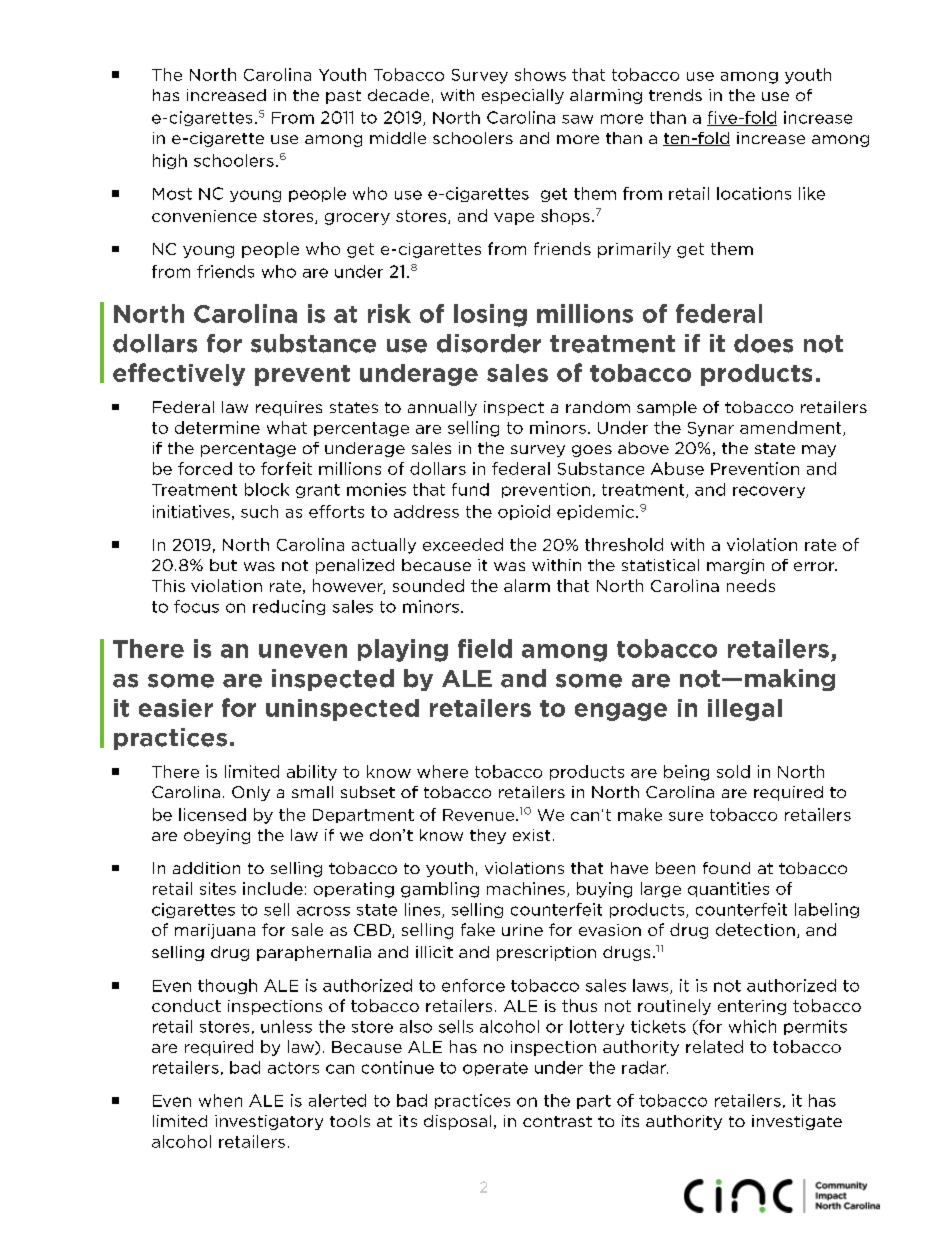  I want to click on field, so click(485, 648).
